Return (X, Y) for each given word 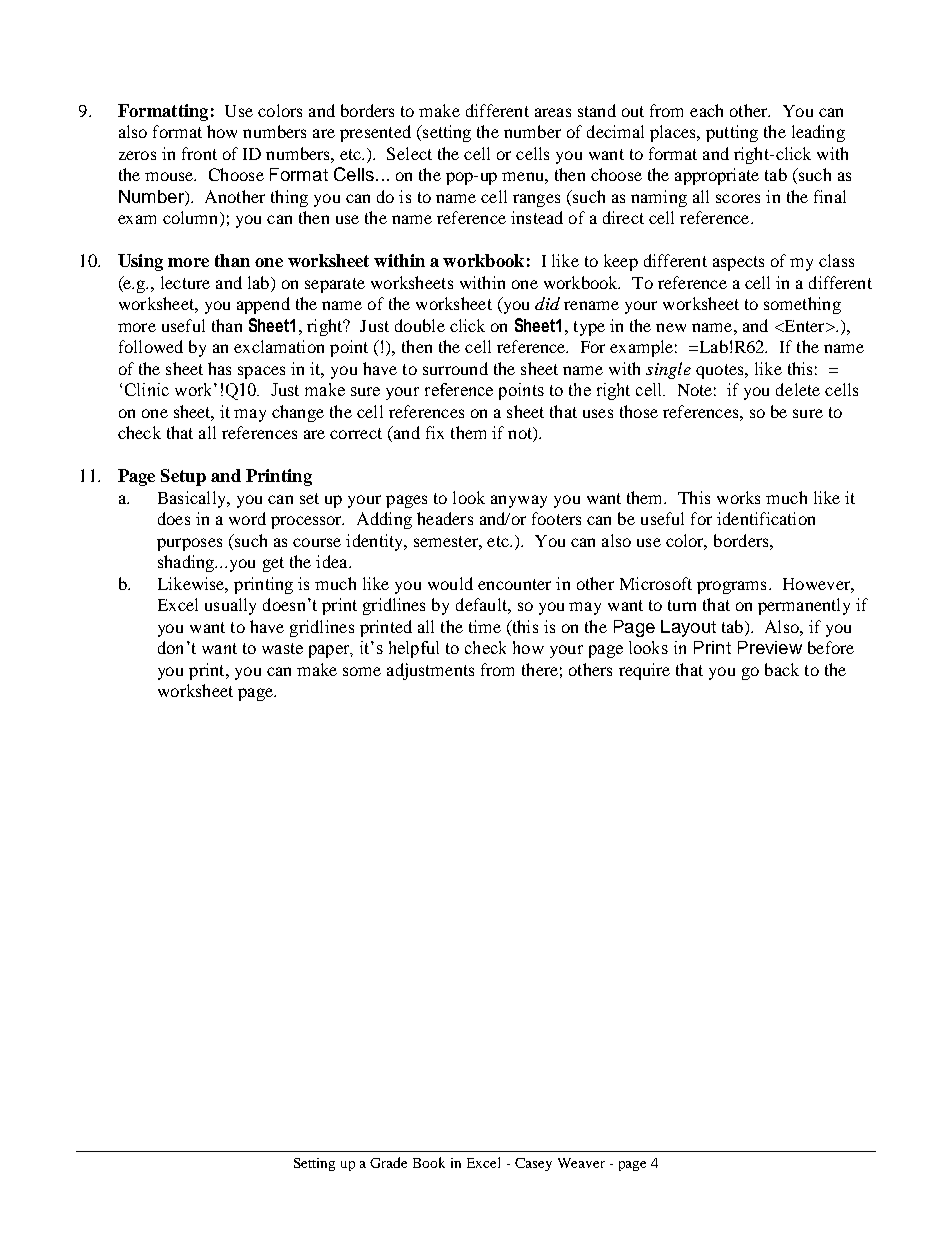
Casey (533, 1164)
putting (732, 133)
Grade (388, 1162)
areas (553, 112)
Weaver (581, 1163)
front (199, 153)
